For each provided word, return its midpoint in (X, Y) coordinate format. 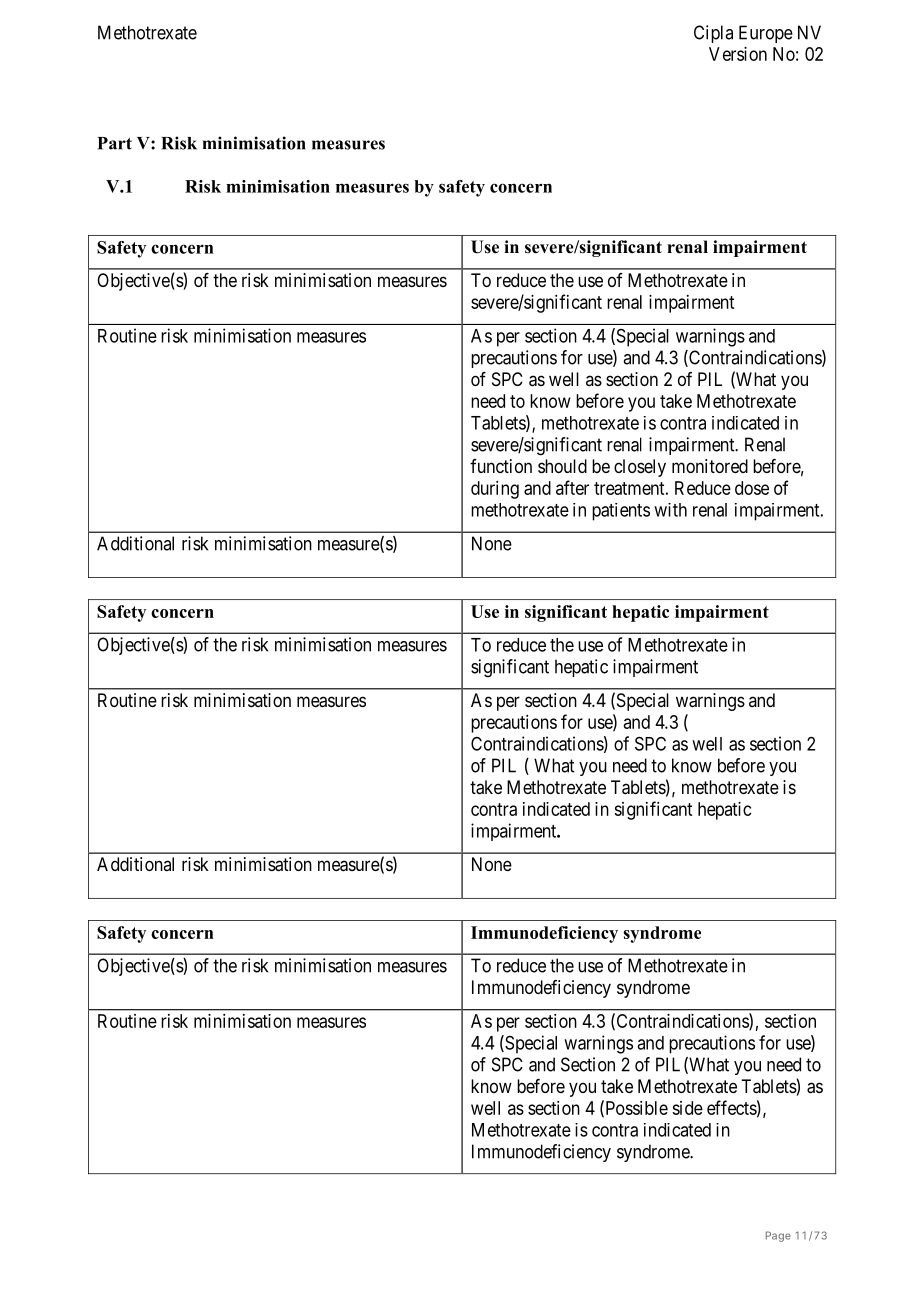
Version (738, 54)
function (501, 466)
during (495, 490)
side (687, 1108)
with (670, 510)
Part (114, 143)
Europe (766, 34)
